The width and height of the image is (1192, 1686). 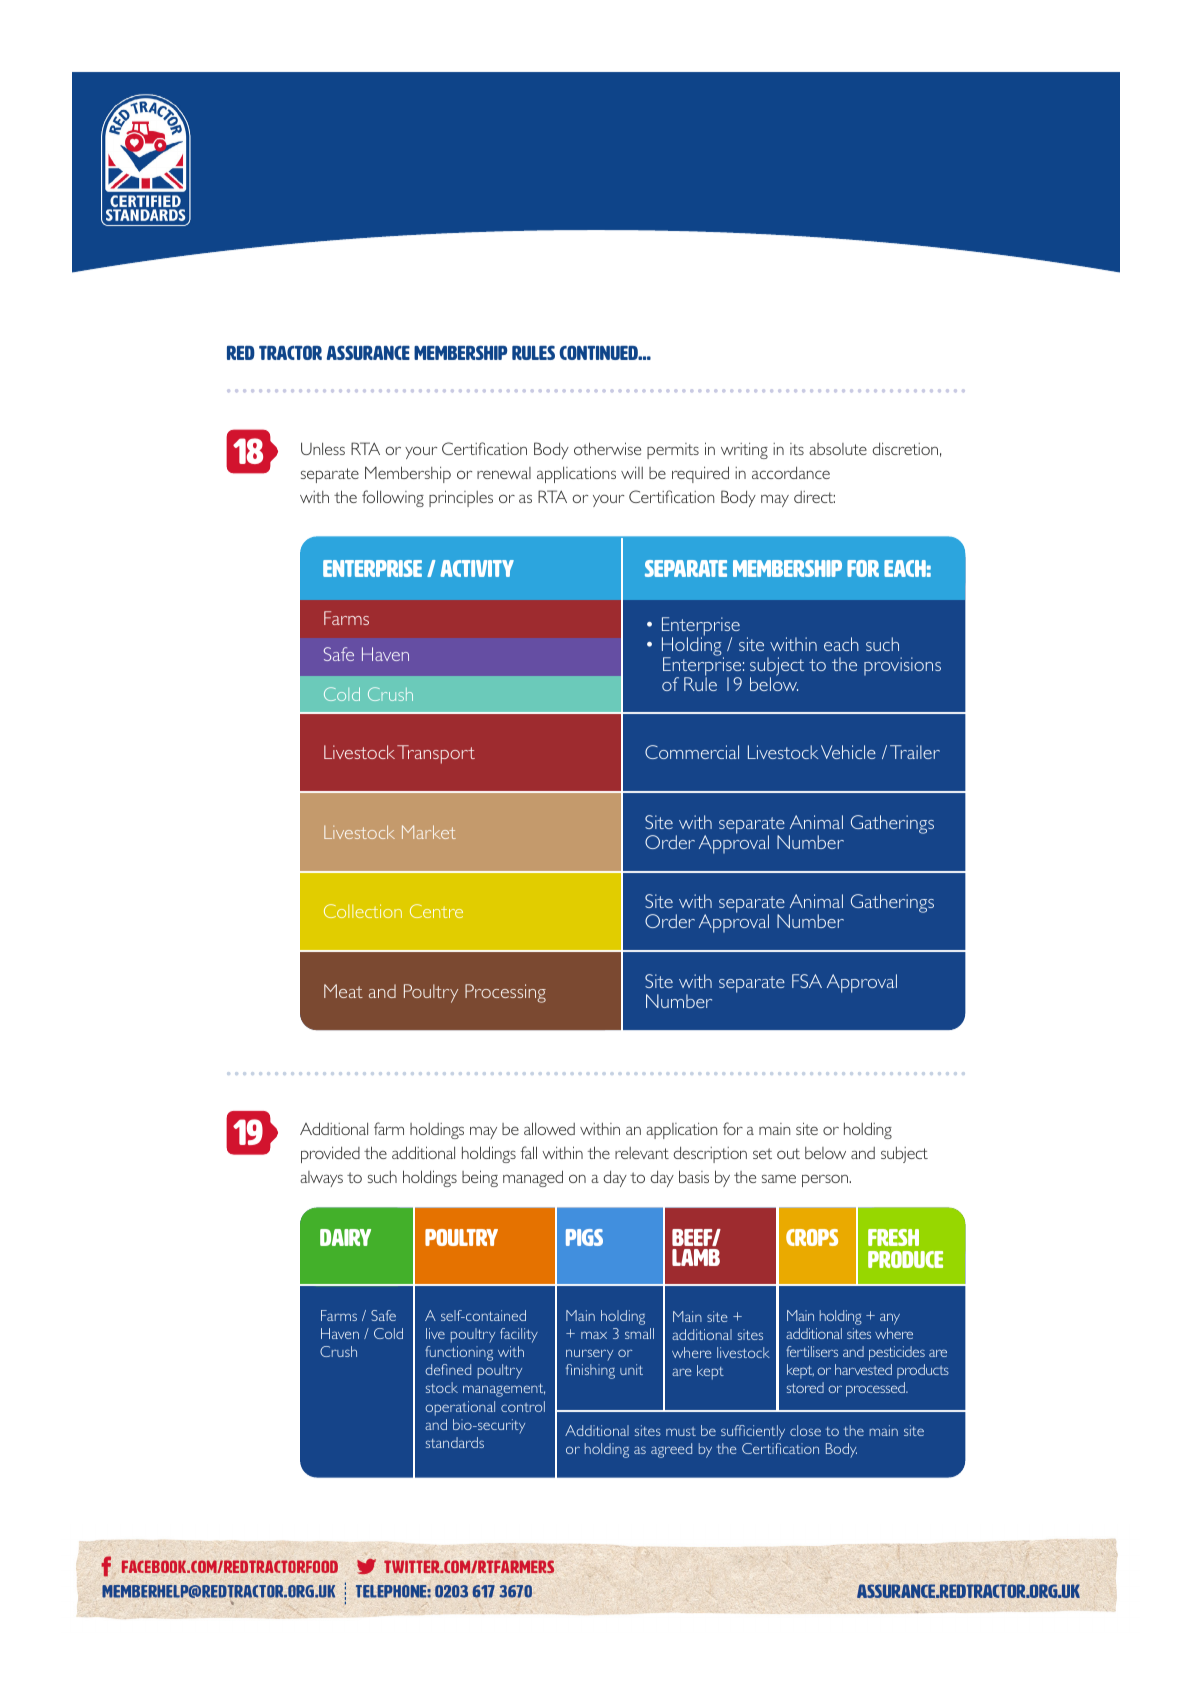 I want to click on absolute, so click(x=838, y=449).
